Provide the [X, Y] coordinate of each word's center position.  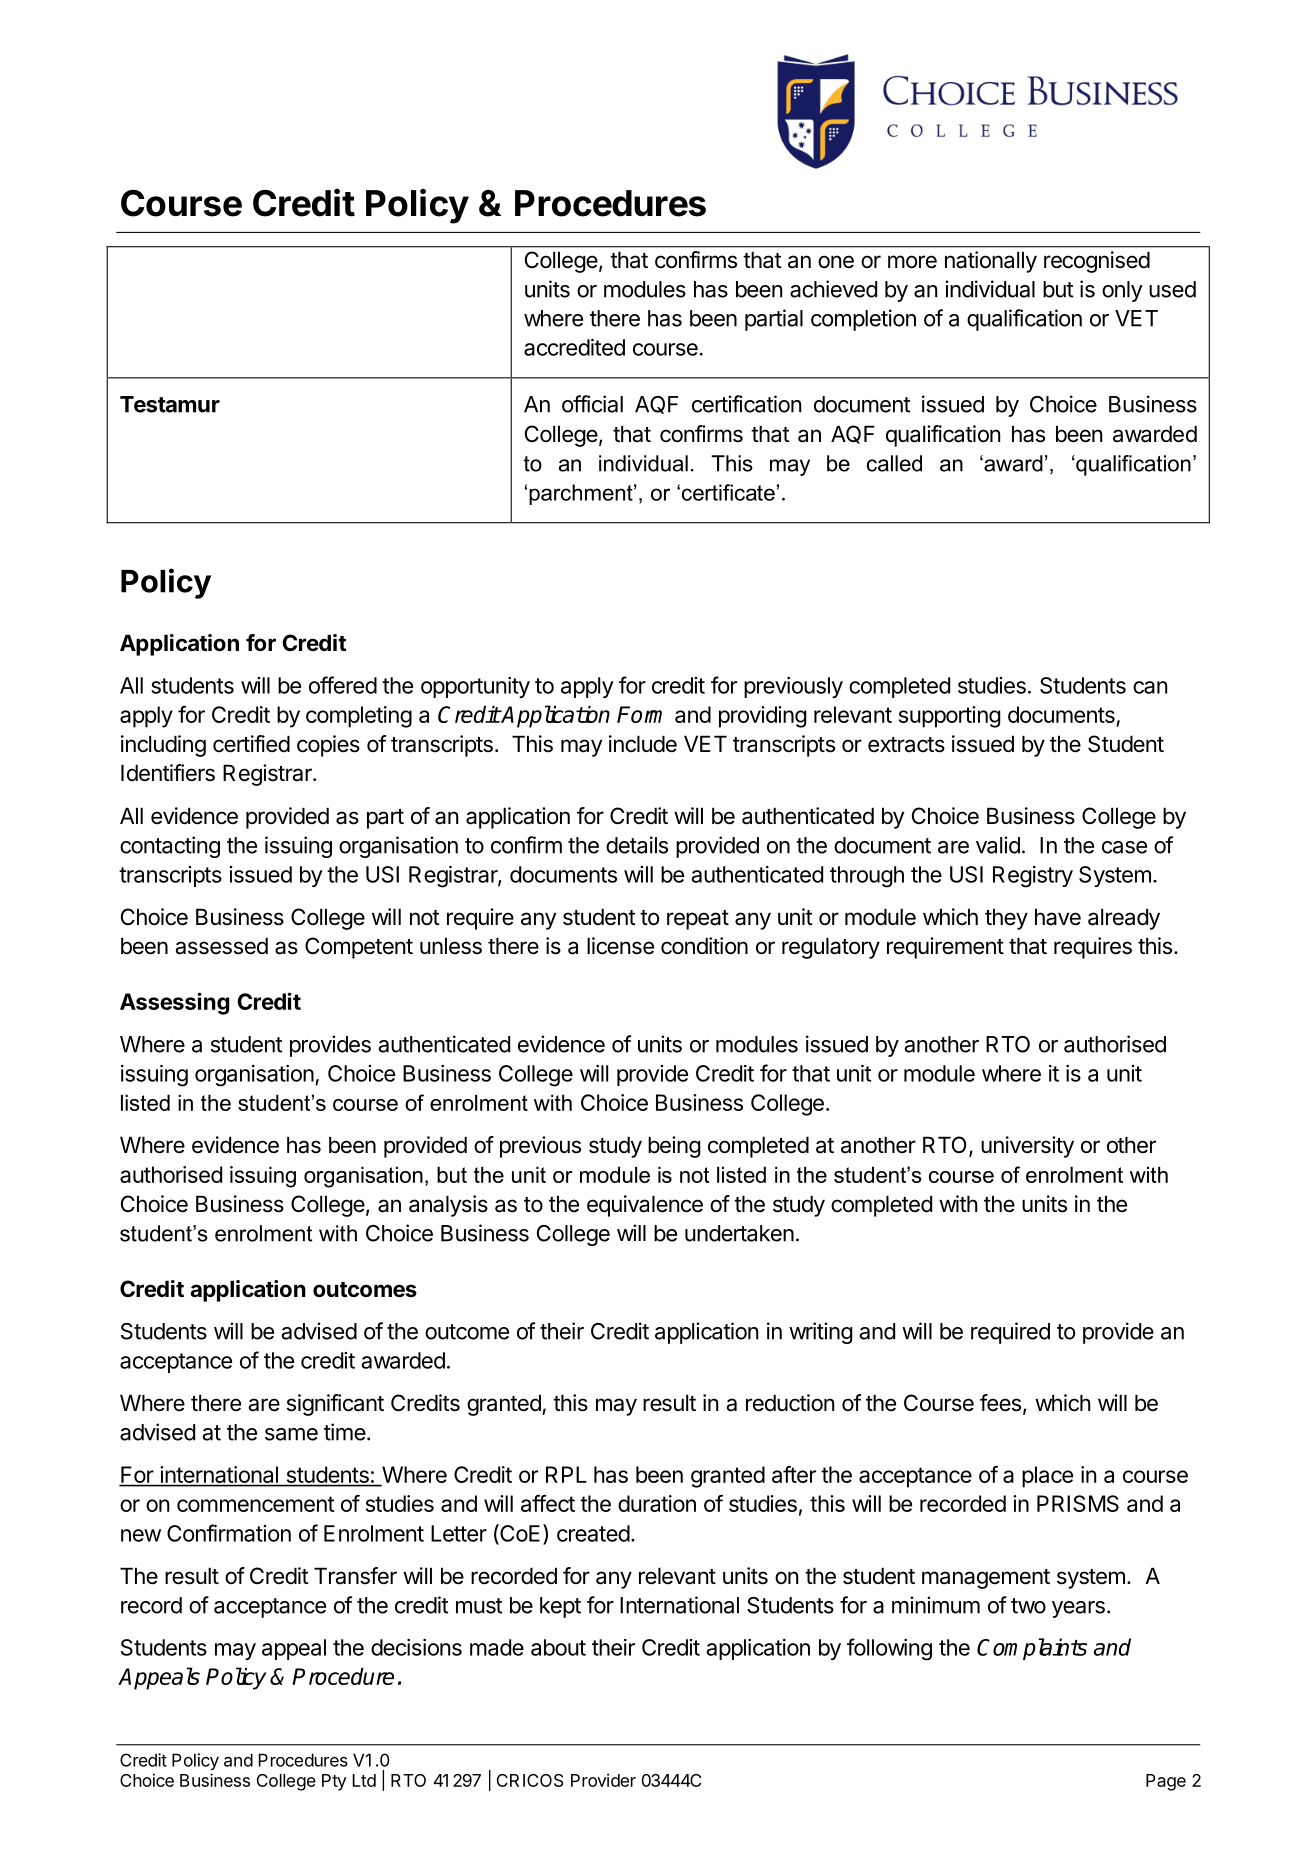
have [1058, 917]
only [1122, 291]
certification [746, 404]
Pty [334, 1782]
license [620, 946]
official [592, 404]
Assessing [174, 1003]
